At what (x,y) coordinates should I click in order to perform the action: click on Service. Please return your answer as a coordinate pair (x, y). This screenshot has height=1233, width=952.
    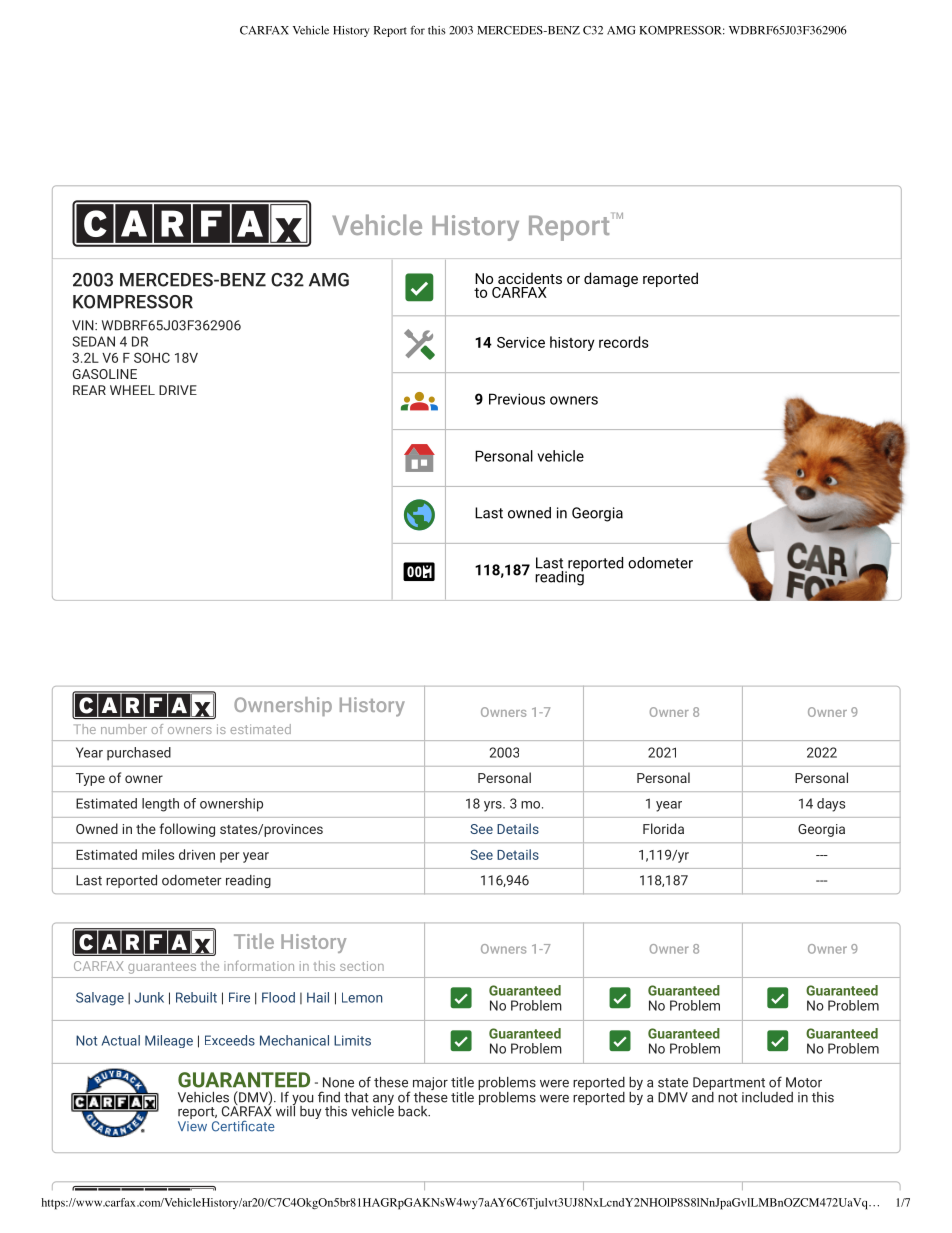
    Looking at the image, I should click on (521, 342).
